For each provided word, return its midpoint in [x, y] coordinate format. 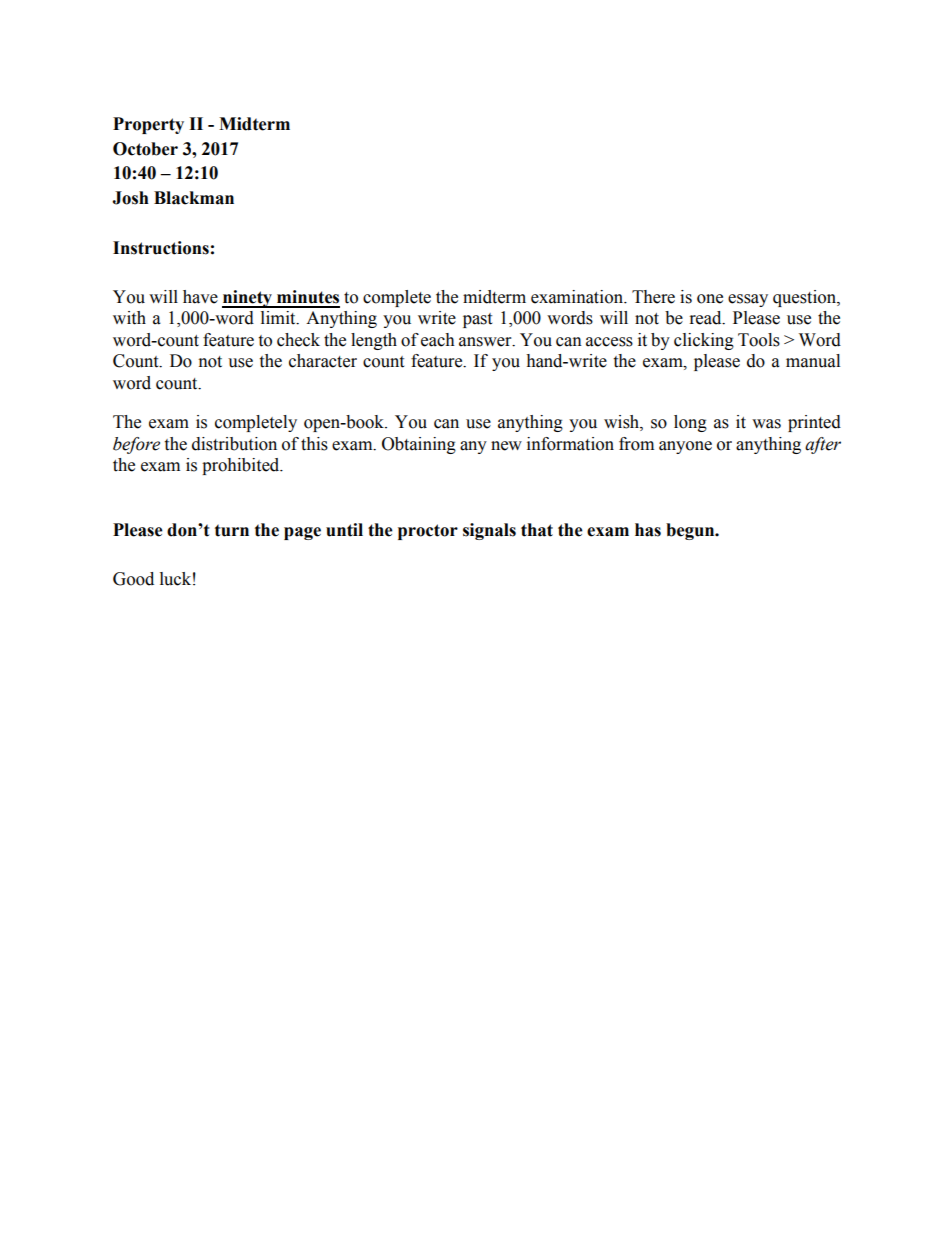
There [653, 297]
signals [489, 531]
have [200, 297]
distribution [234, 444]
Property [148, 125]
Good [133, 579]
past [477, 320]
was [766, 424]
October [145, 149]
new [506, 446]
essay [748, 300]
